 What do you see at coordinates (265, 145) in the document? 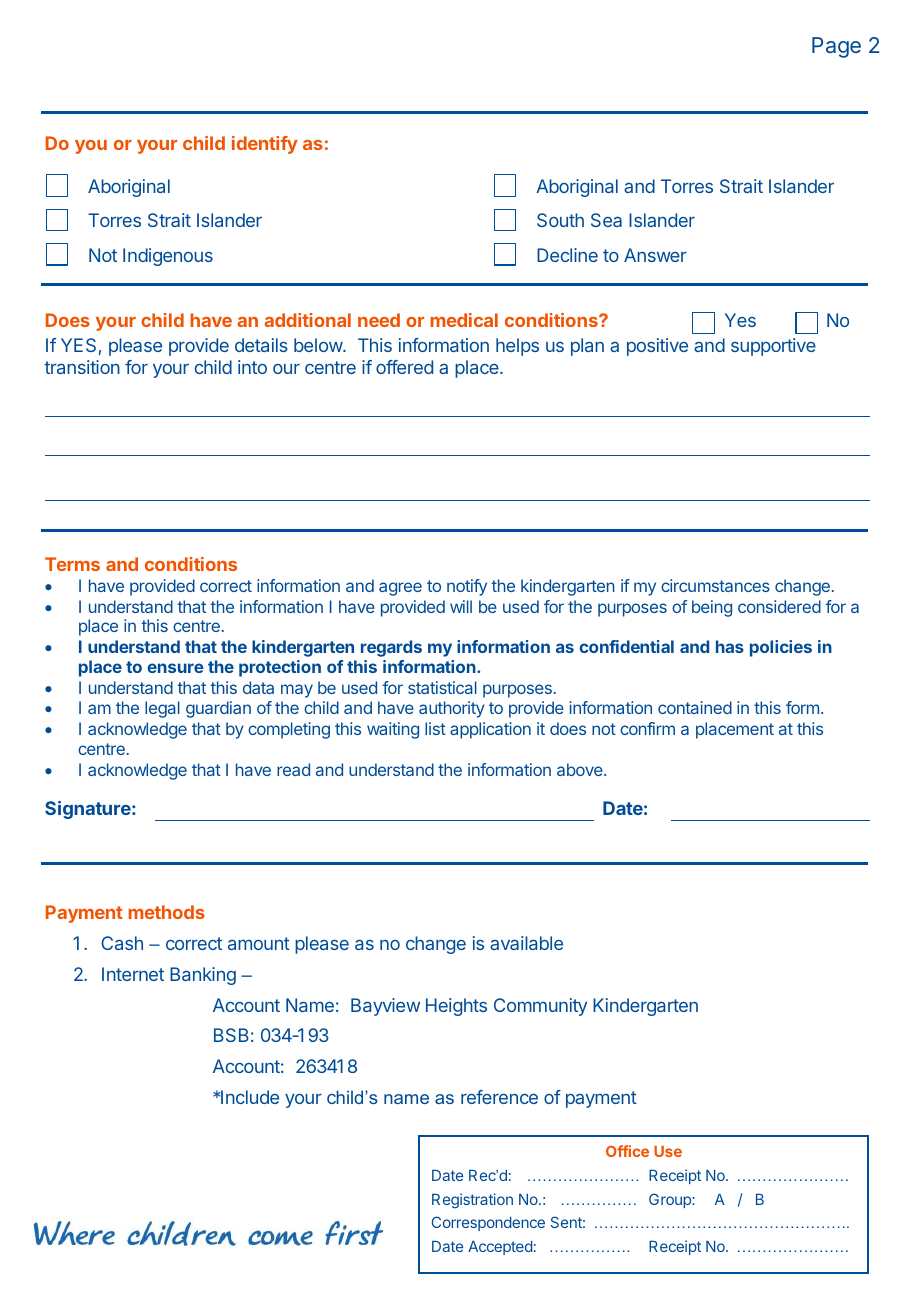
I see `identify` at bounding box center [265, 145].
